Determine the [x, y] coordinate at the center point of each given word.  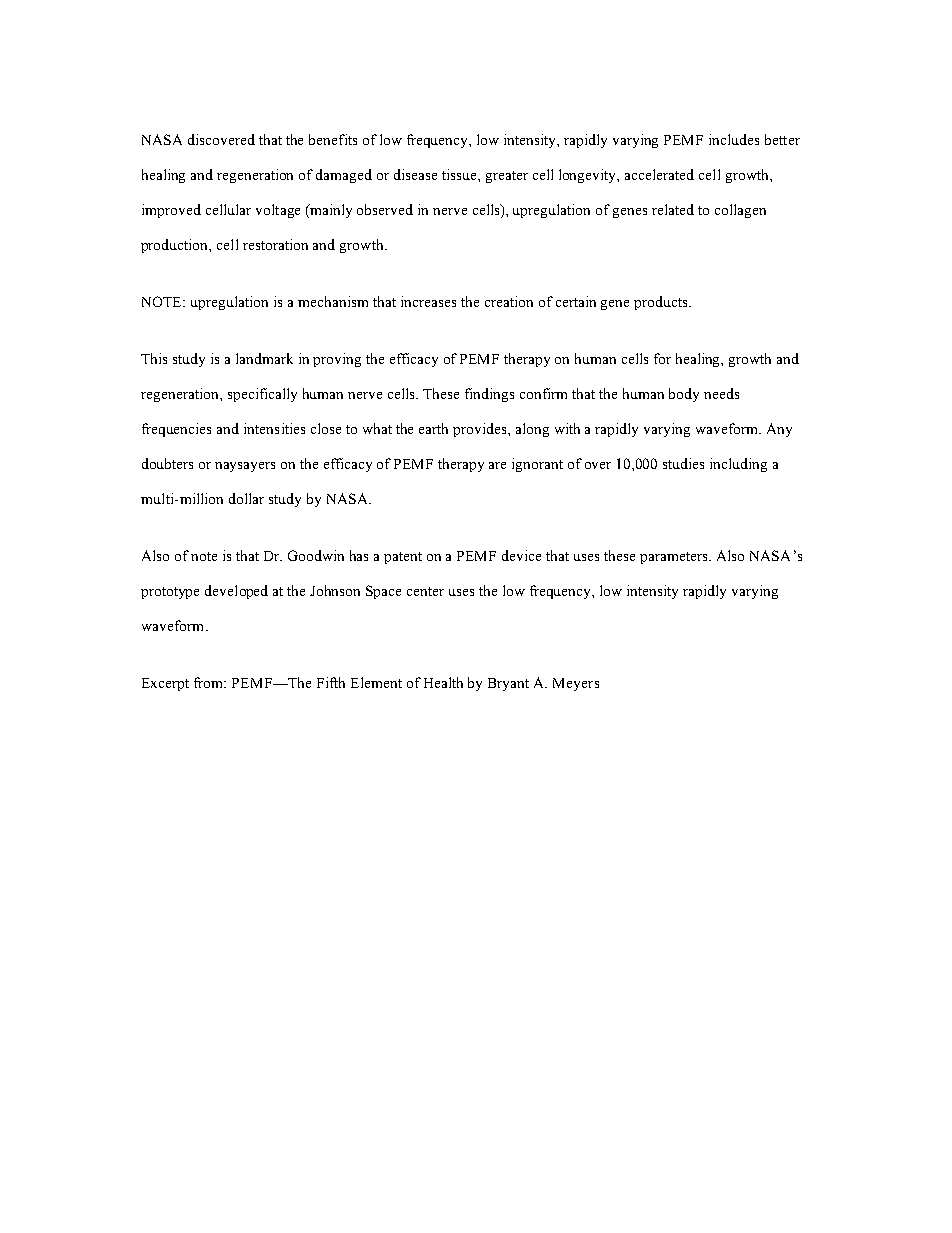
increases [428, 301]
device [521, 555]
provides [481, 430]
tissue [460, 174]
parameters [675, 558]
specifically [262, 395]
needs [721, 393]
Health [443, 682]
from [210, 682]
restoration [275, 244]
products [662, 303]
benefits [333, 139]
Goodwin [316, 555]
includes [734, 139]
